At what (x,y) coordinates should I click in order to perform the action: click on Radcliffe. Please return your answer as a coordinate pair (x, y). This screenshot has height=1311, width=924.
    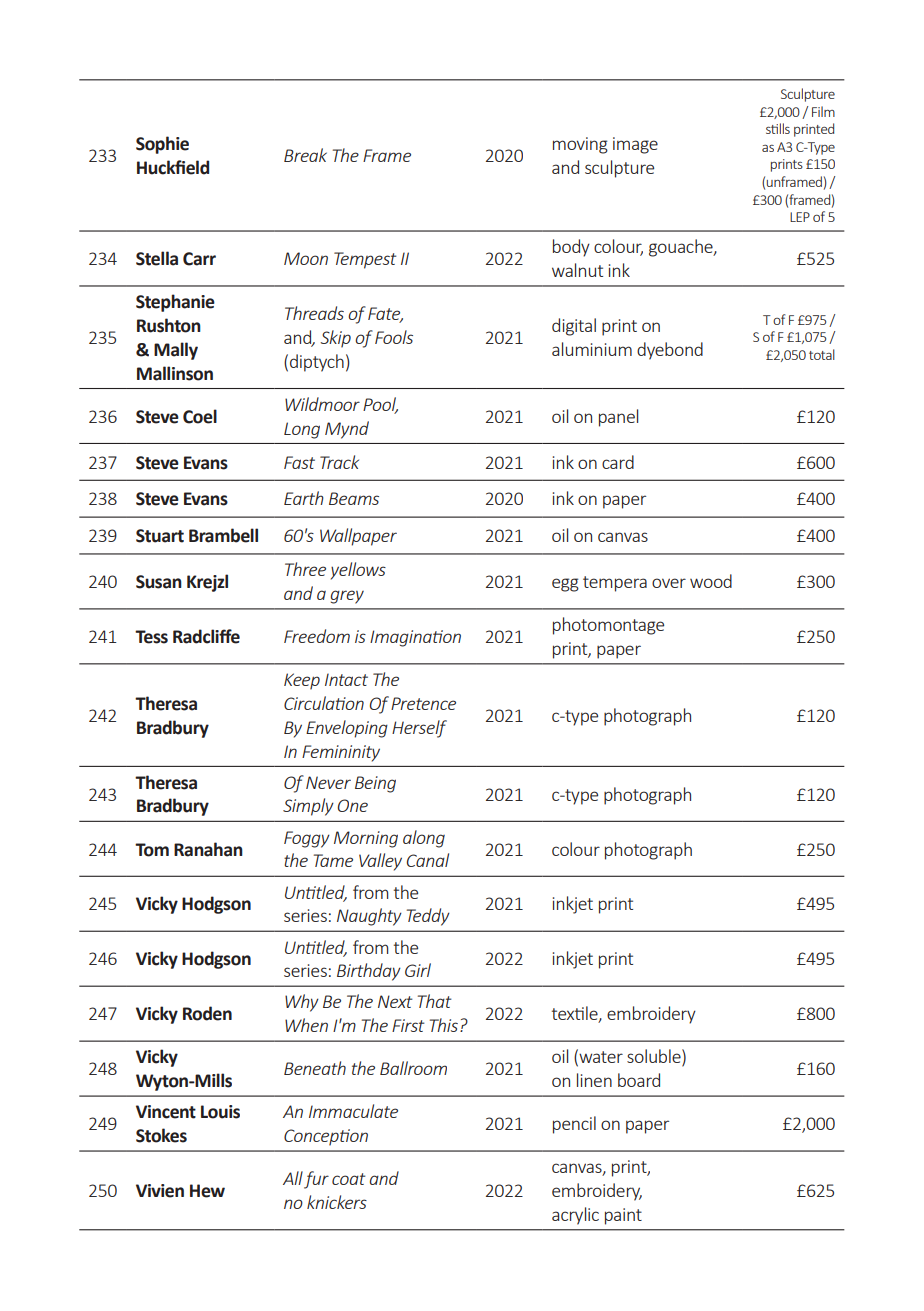
    Looking at the image, I should click on (206, 636).
